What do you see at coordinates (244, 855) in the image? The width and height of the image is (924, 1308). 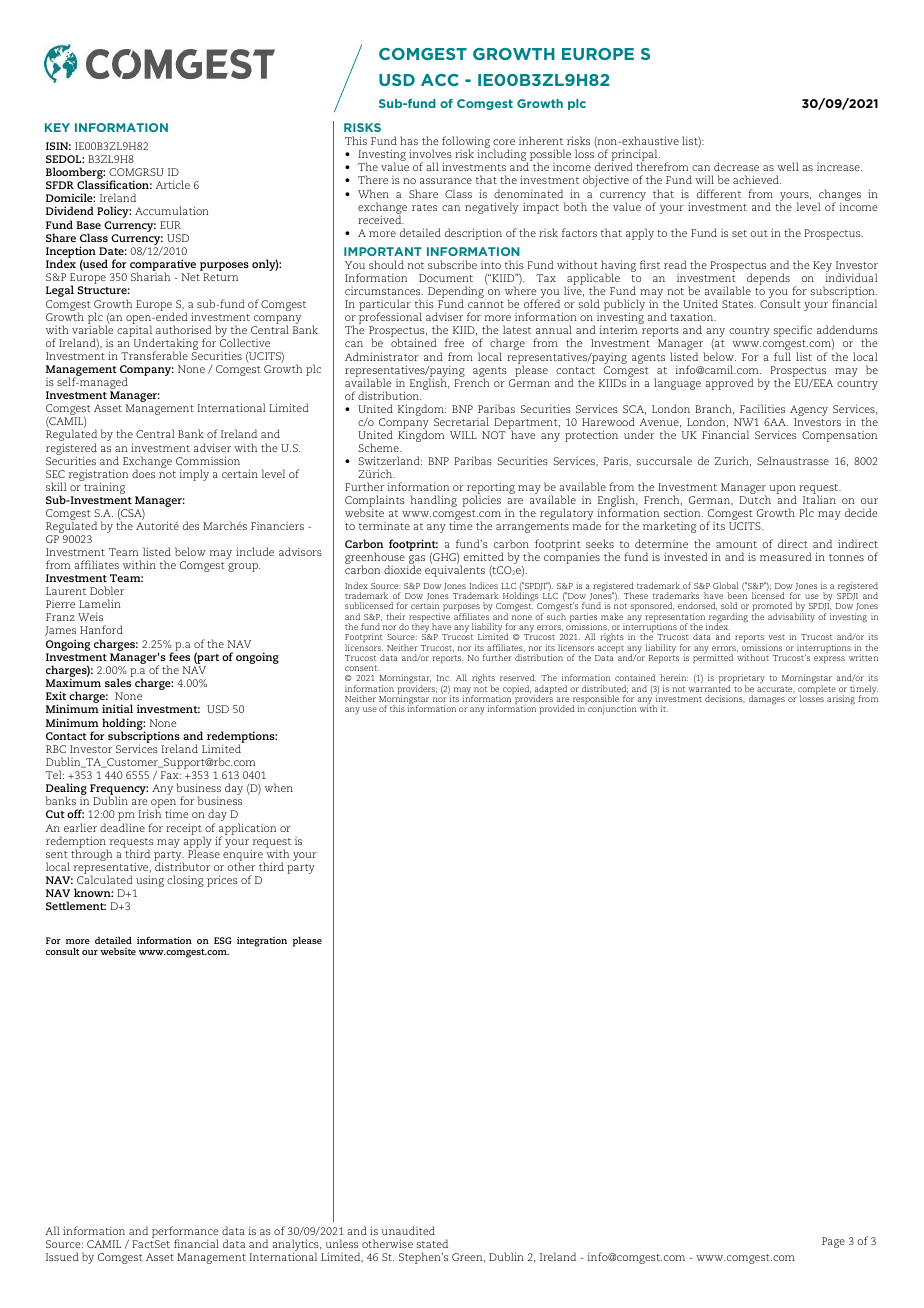 I see `enquire` at bounding box center [244, 855].
